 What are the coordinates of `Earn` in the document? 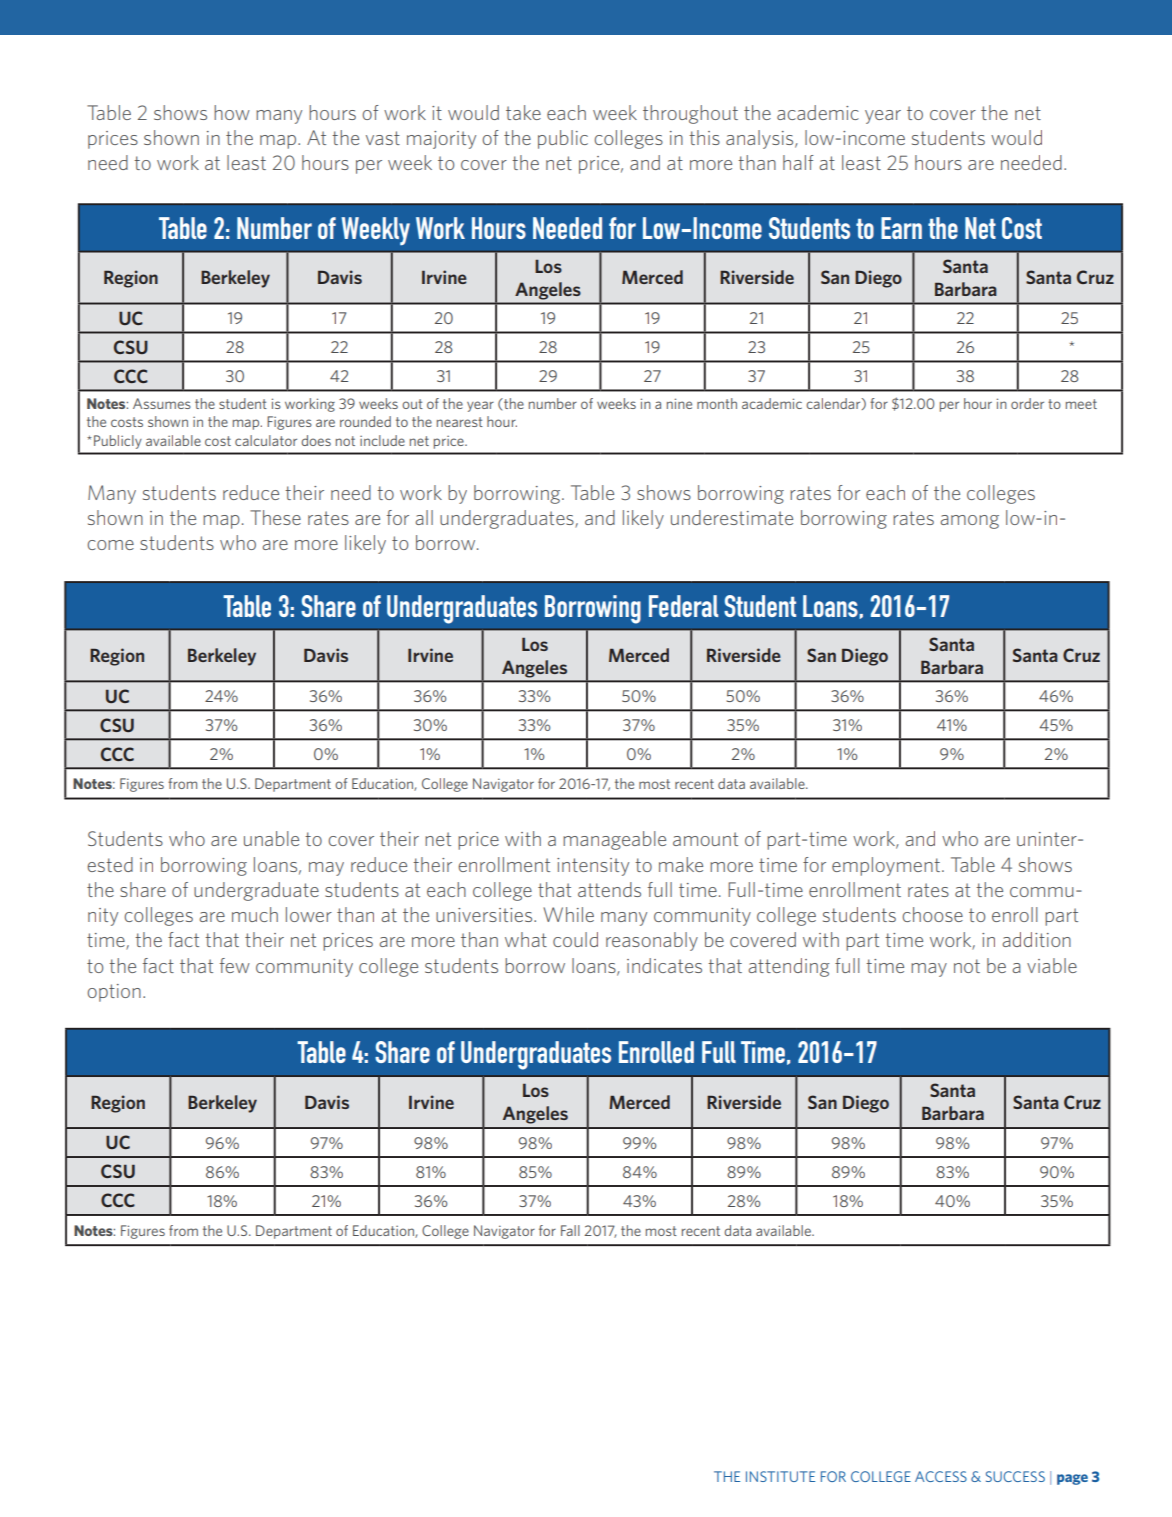 It's located at (901, 228).
